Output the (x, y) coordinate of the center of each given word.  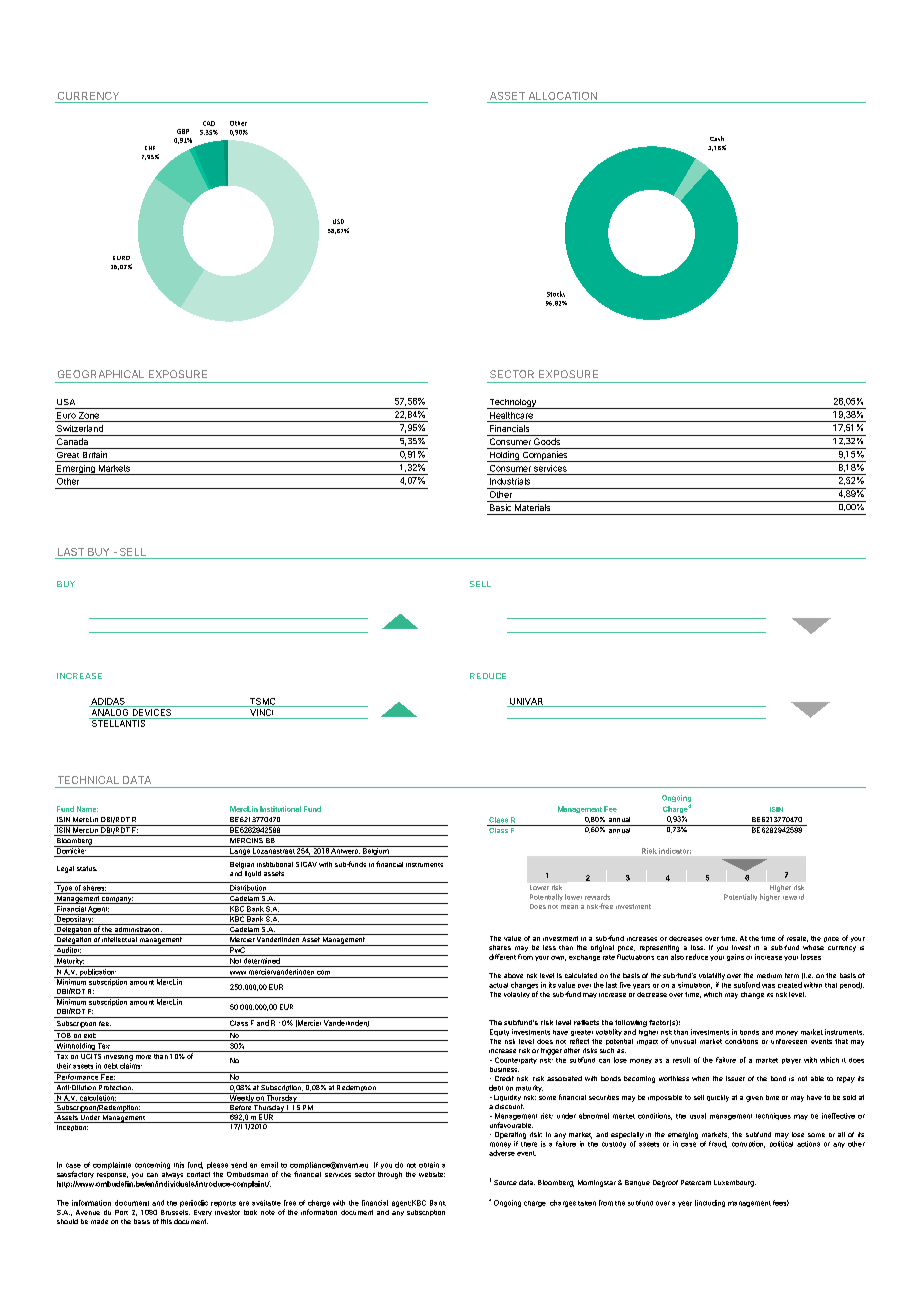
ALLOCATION (563, 96)
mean (569, 907)
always (172, 1175)
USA (66, 402)
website (432, 1174)
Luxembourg (735, 1183)
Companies (545, 456)
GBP (183, 131)
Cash (717, 138)
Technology (512, 404)
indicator (675, 851)
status (87, 868)
